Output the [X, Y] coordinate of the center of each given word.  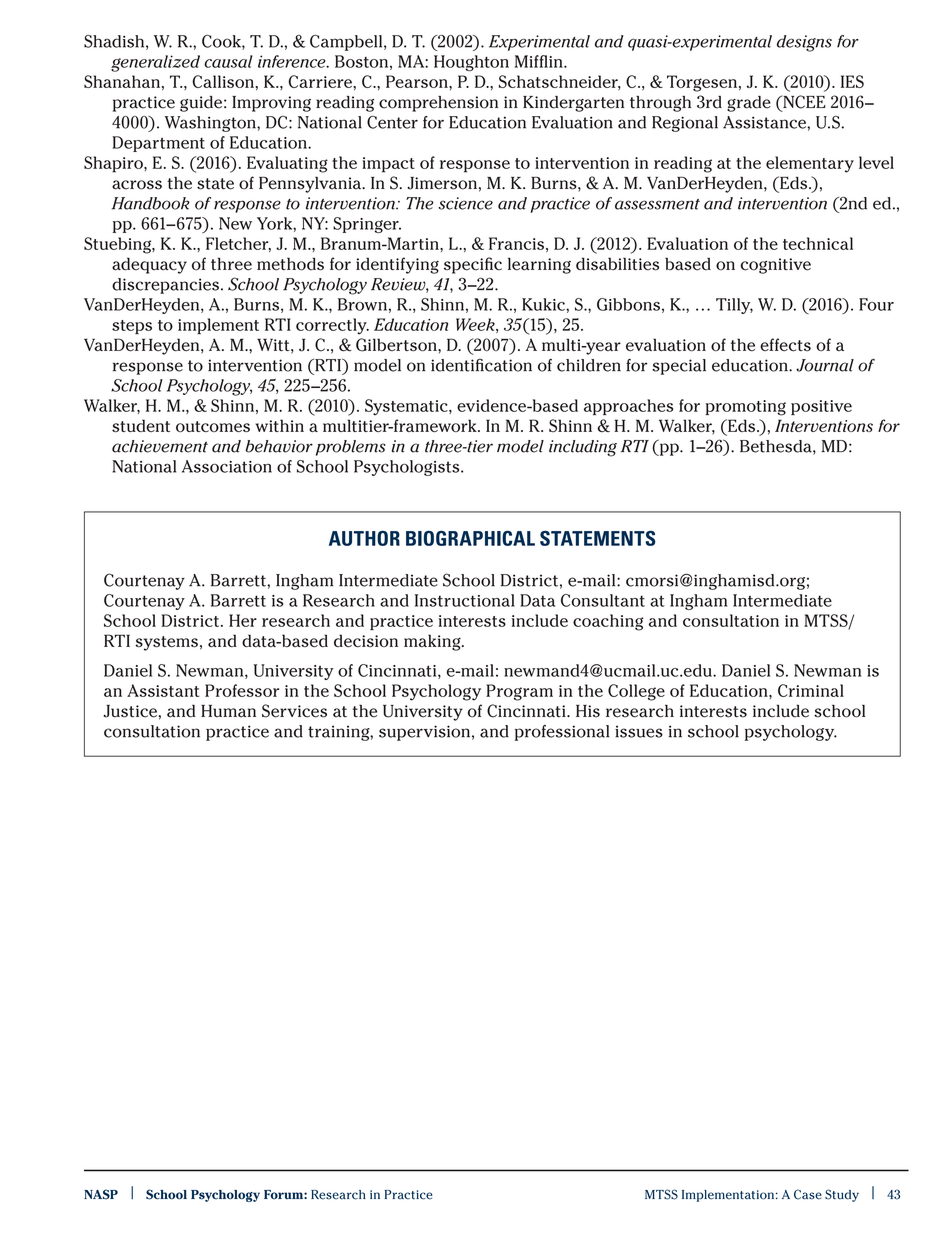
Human [228, 711]
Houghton [471, 63]
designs [804, 43]
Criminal [811, 690]
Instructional [465, 600]
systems [166, 643]
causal [228, 61]
